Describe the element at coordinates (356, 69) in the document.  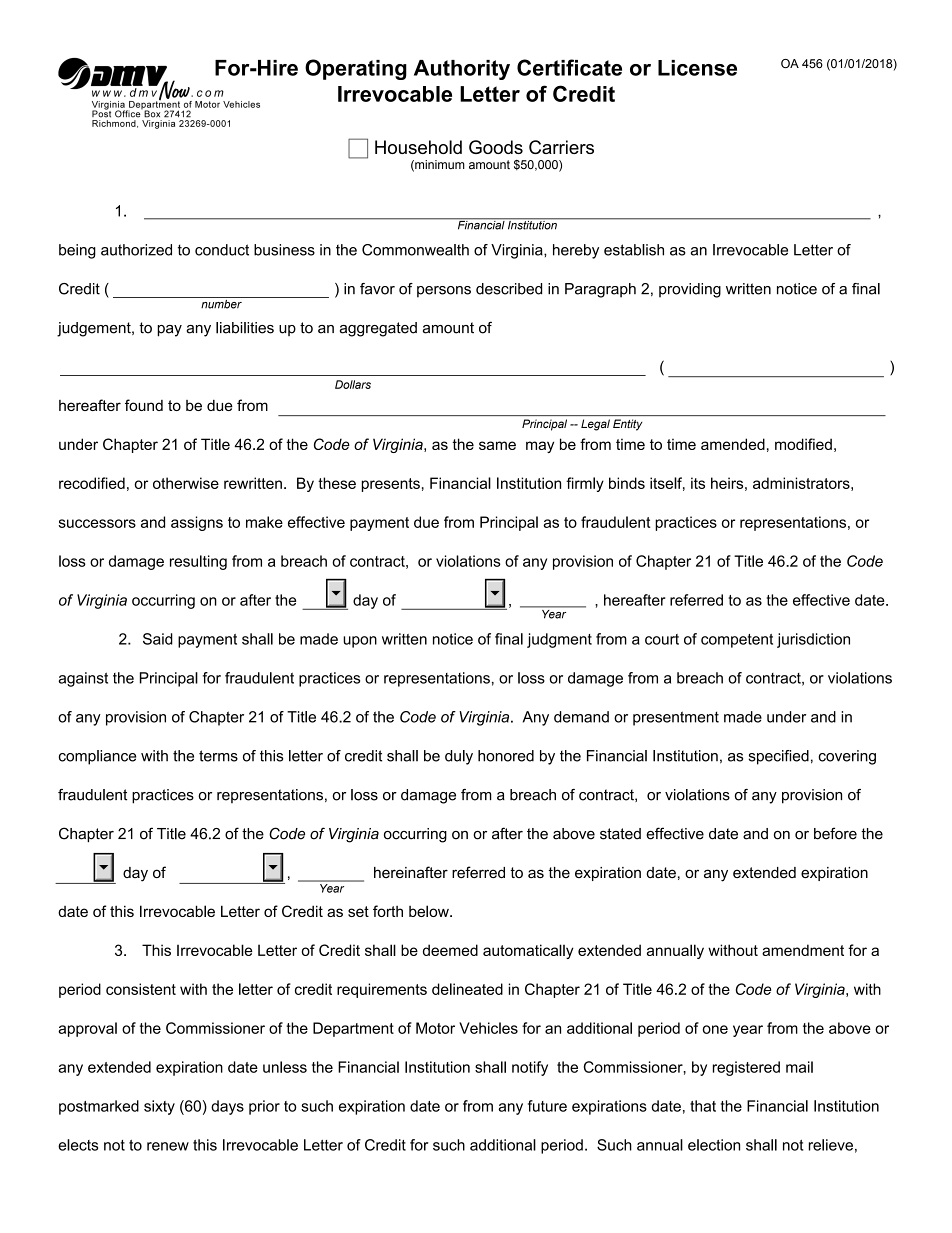
I see `Operating` at that location.
